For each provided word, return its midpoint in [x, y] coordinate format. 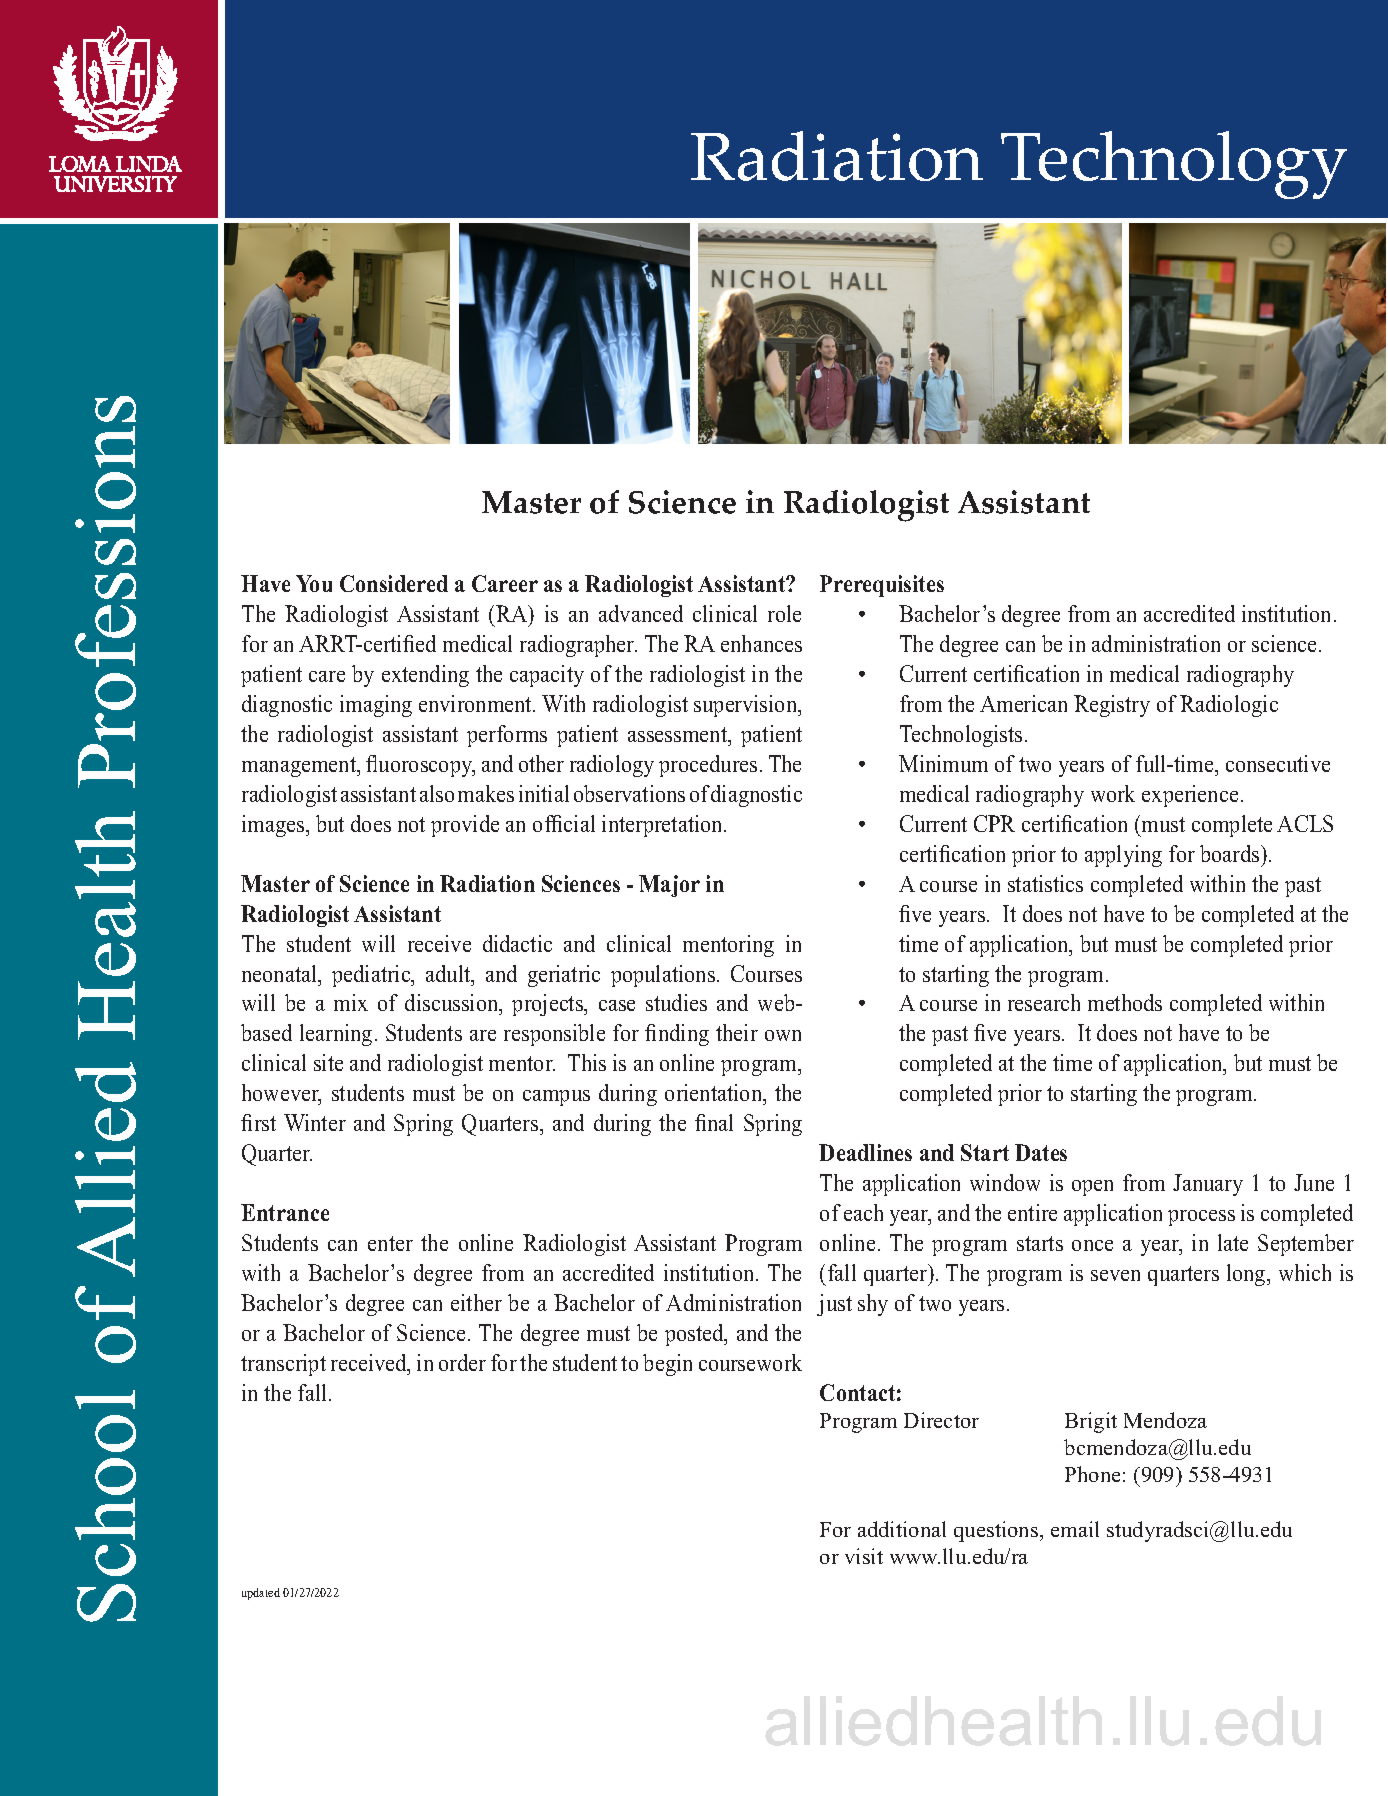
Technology [1174, 165]
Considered [394, 583]
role [784, 613]
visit [864, 1556]
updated [261, 1594]
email [1075, 1529]
